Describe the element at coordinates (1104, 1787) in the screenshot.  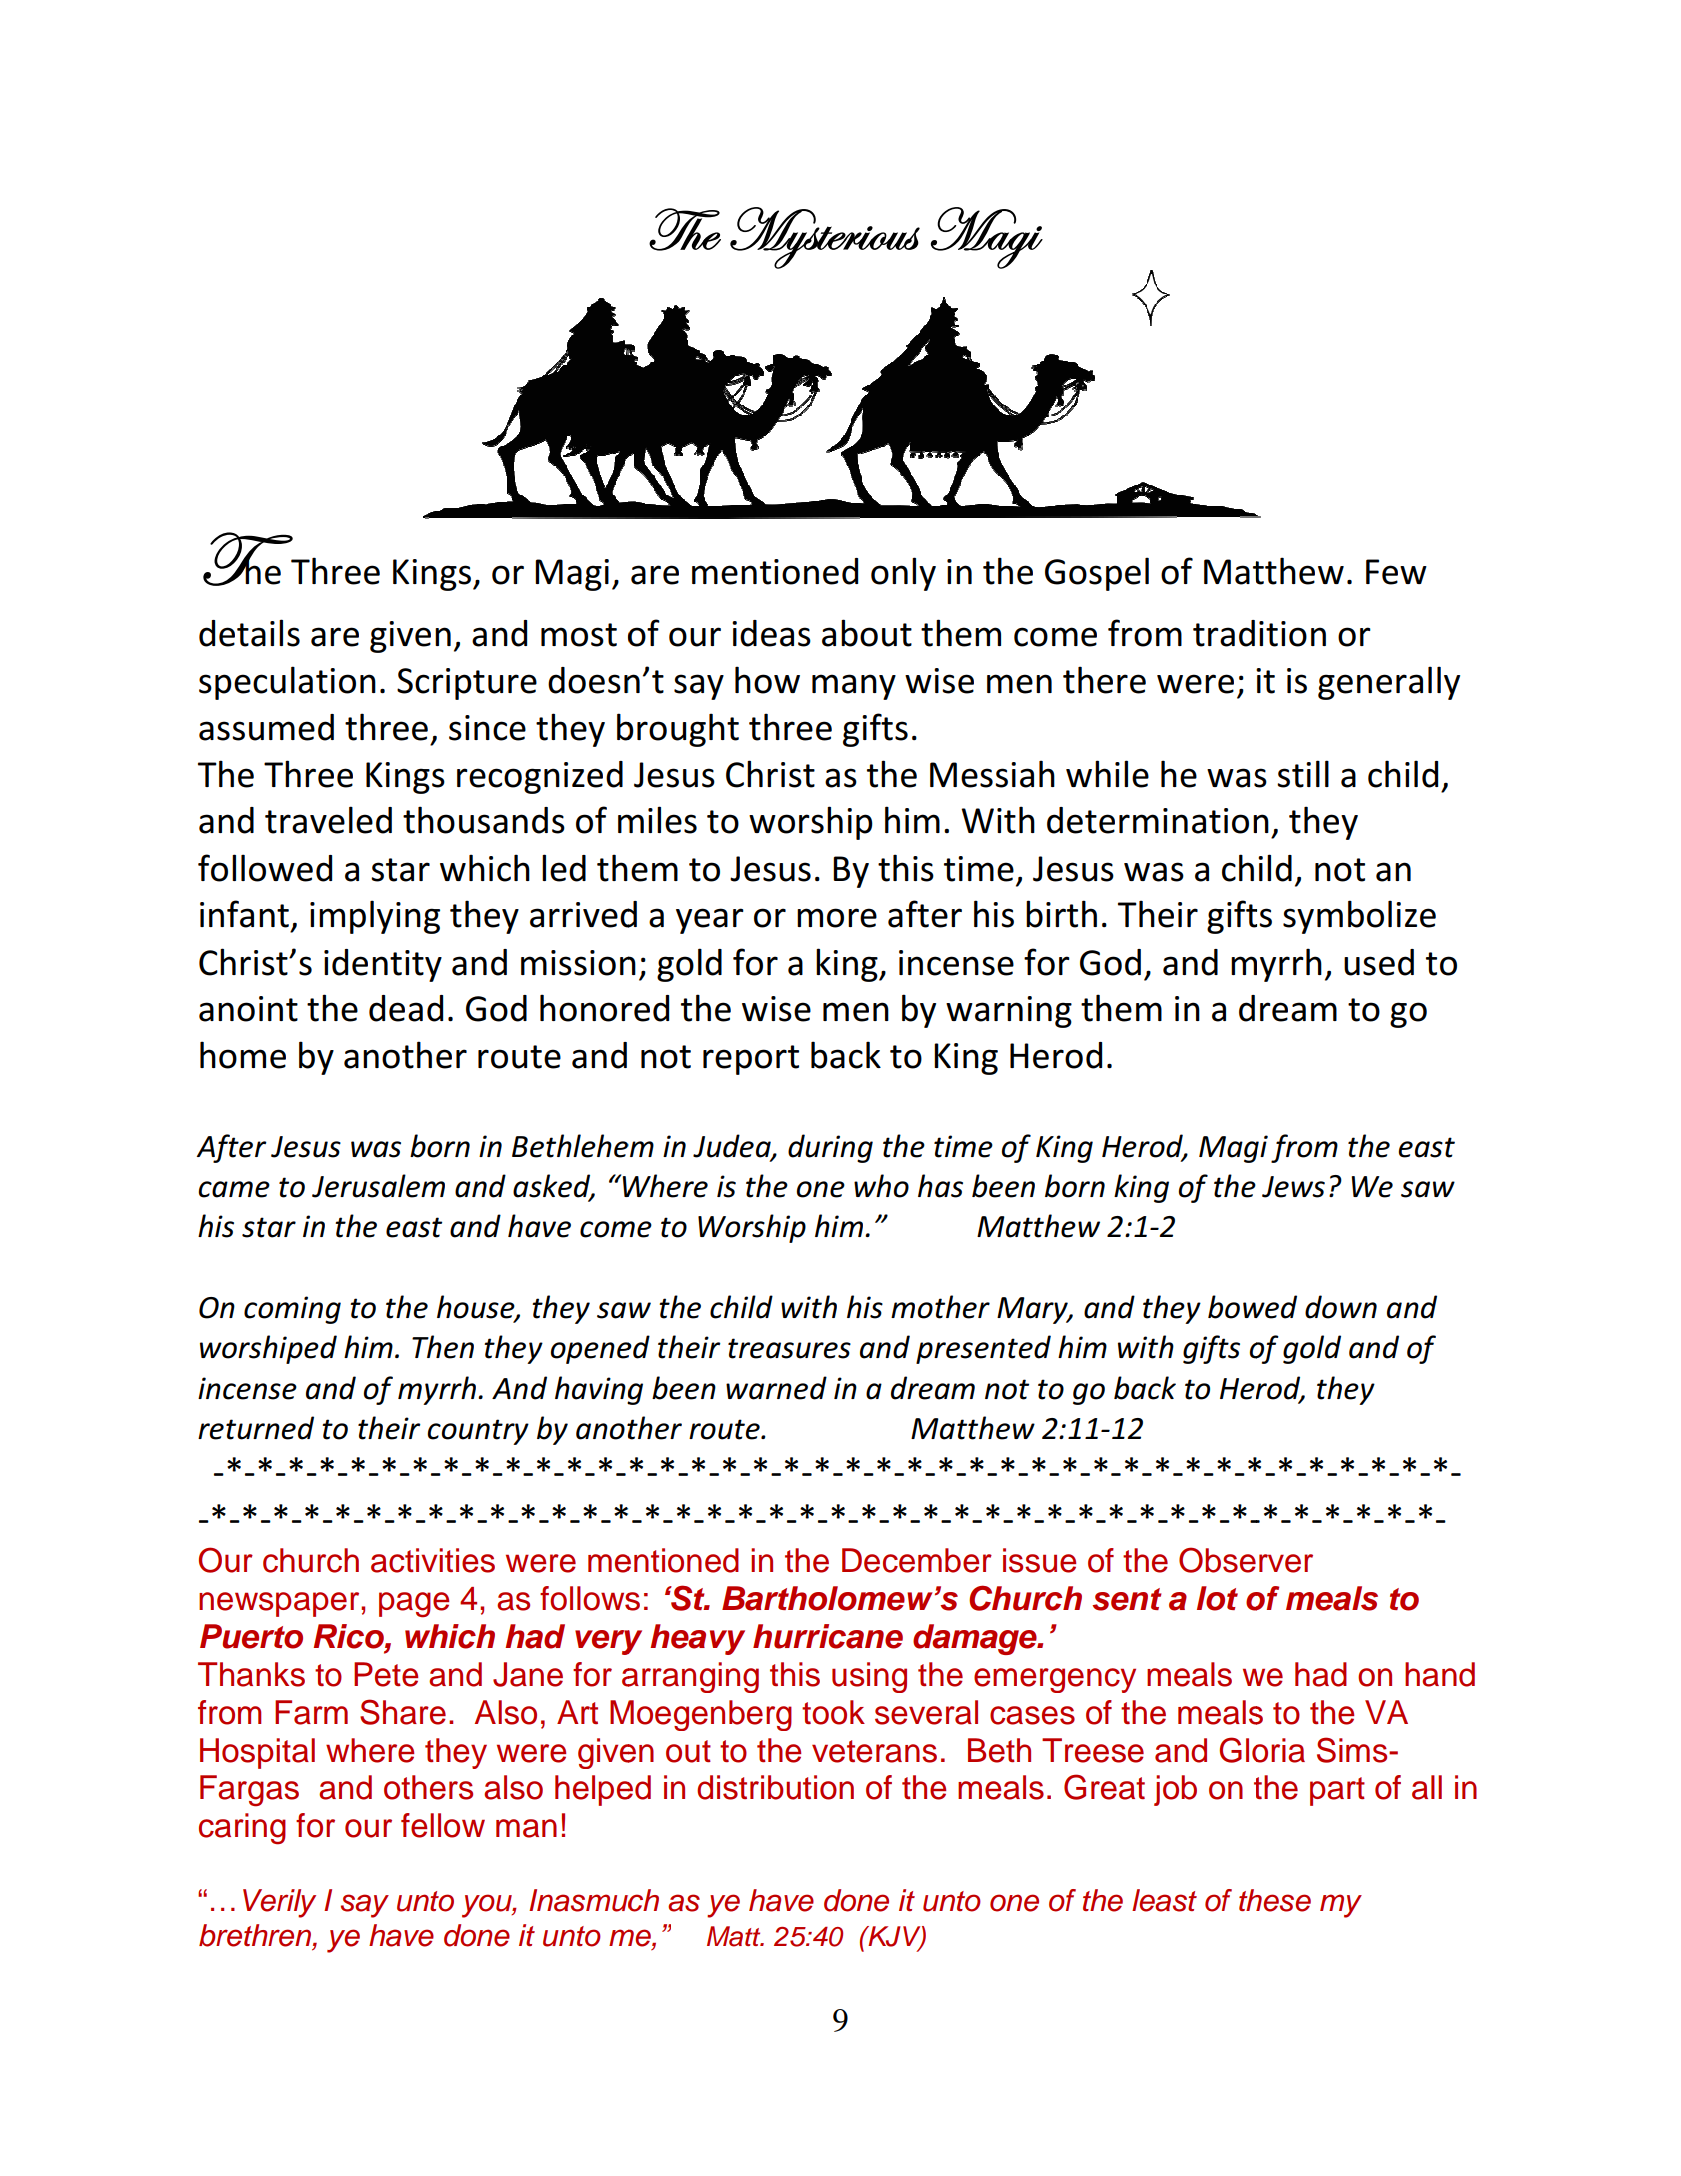
I see `Great` at that location.
